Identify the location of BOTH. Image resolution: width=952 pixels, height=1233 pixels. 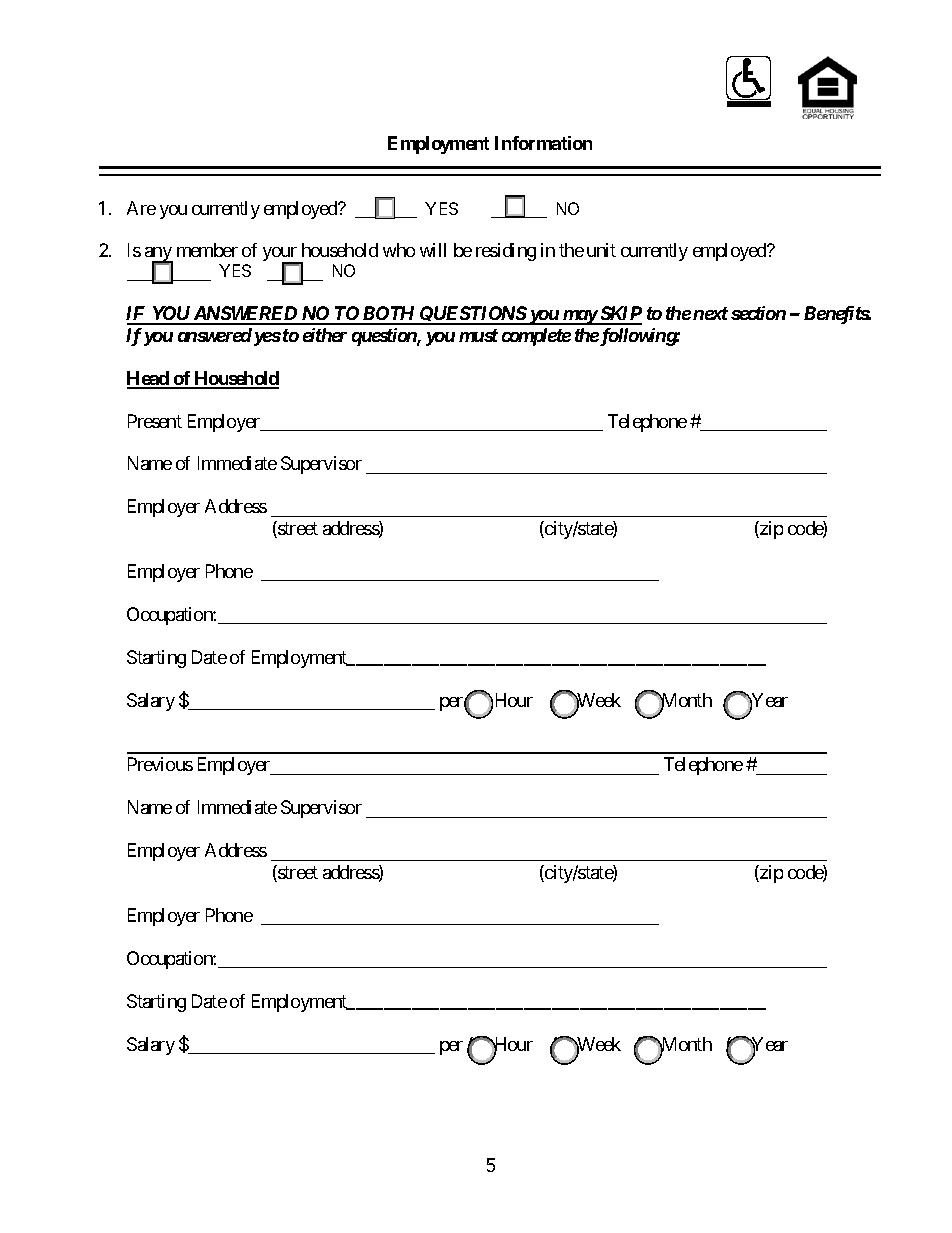
(389, 315).
